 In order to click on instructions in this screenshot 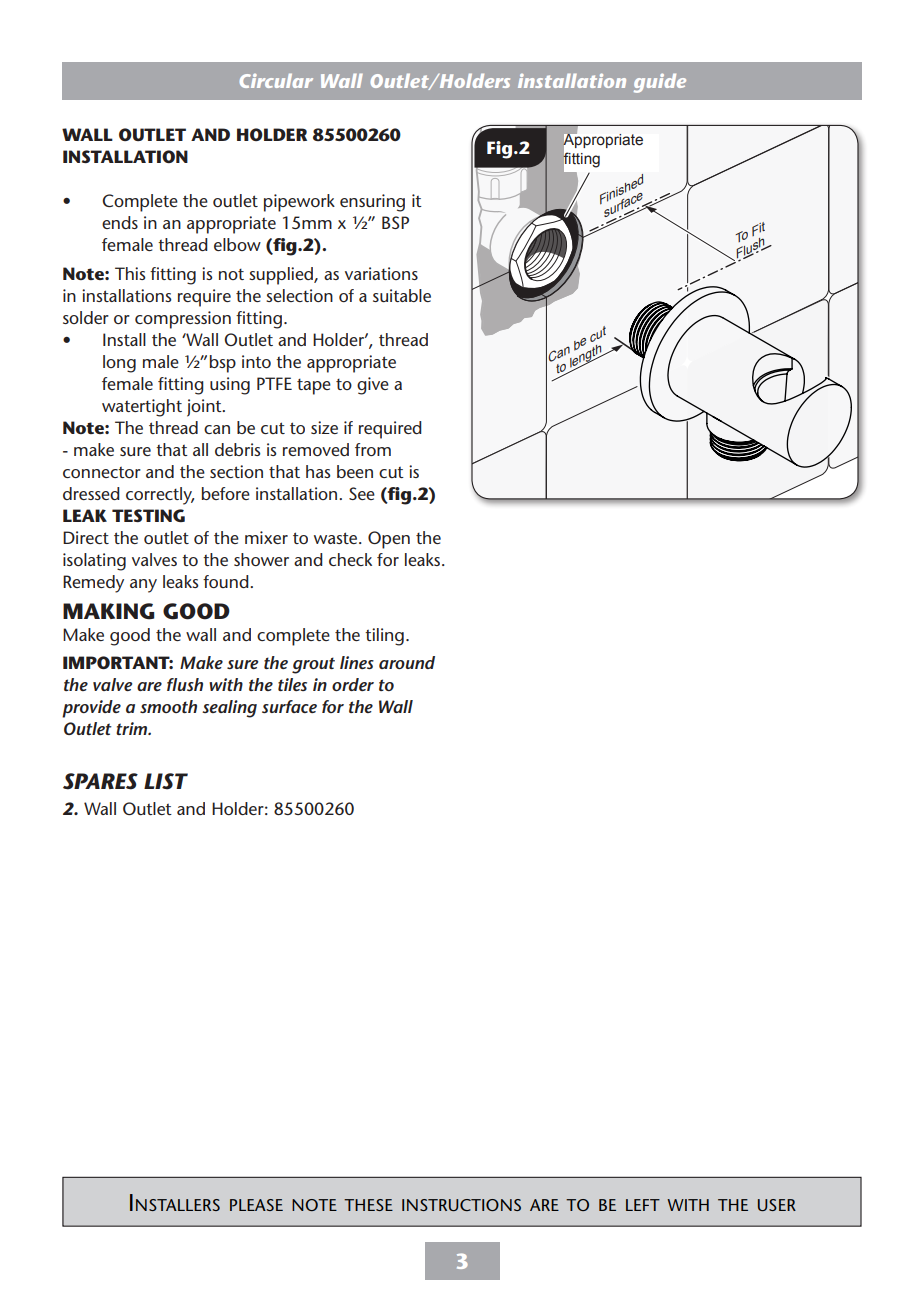, I will do `click(461, 1205)`.
